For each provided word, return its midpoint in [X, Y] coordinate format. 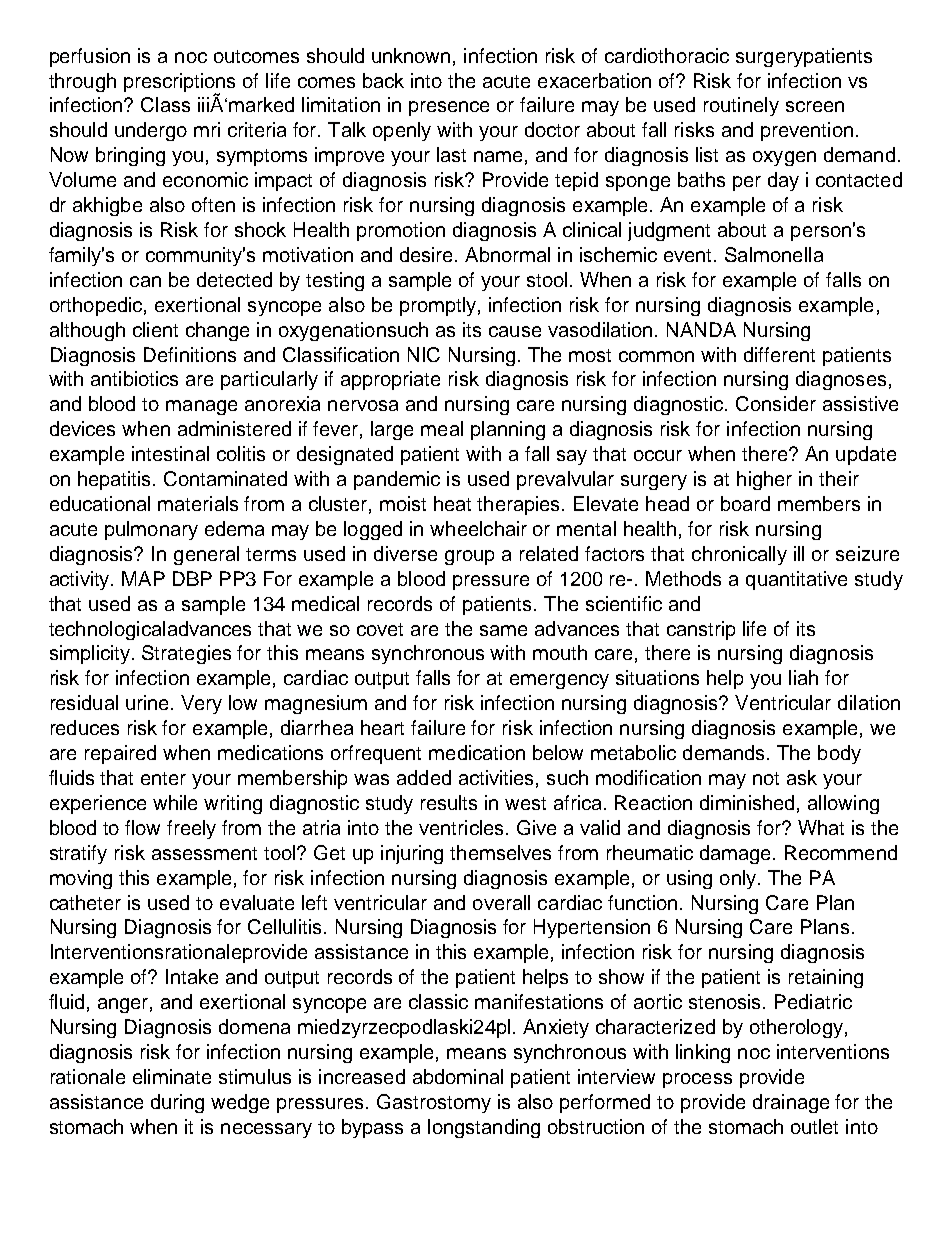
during [177, 1103]
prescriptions [179, 83]
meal [442, 428]
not [766, 778]
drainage [791, 1103]
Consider [776, 403]
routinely [741, 106]
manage [201, 407]
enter [163, 778]
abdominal [458, 1076]
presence [449, 108]
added [424, 777]
